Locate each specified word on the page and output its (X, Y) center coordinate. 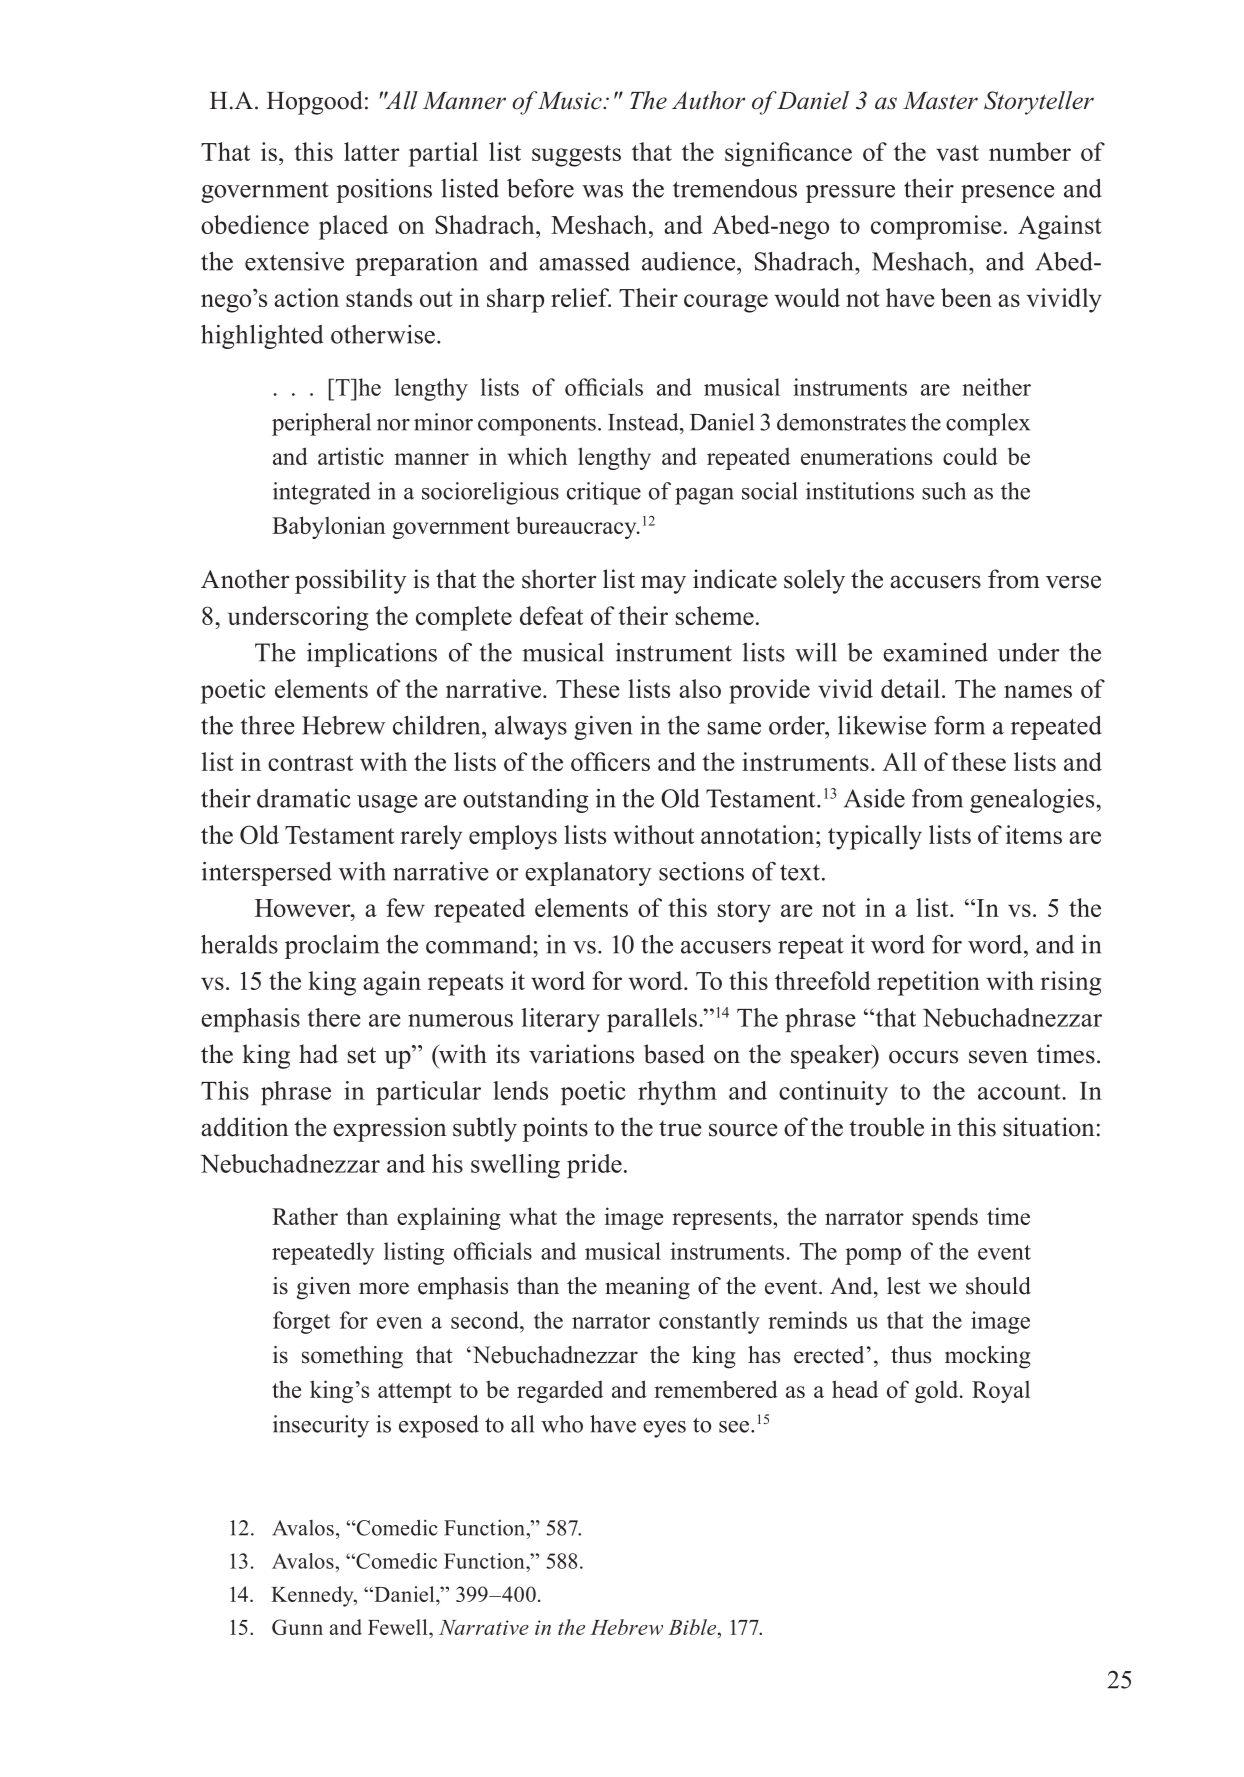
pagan (704, 496)
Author (708, 100)
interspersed (267, 873)
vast (957, 153)
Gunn (297, 1627)
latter (371, 151)
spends (945, 1218)
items (1034, 834)
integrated (322, 493)
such (944, 491)
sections (701, 871)
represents (723, 1220)
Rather (305, 1216)
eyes (664, 1429)
